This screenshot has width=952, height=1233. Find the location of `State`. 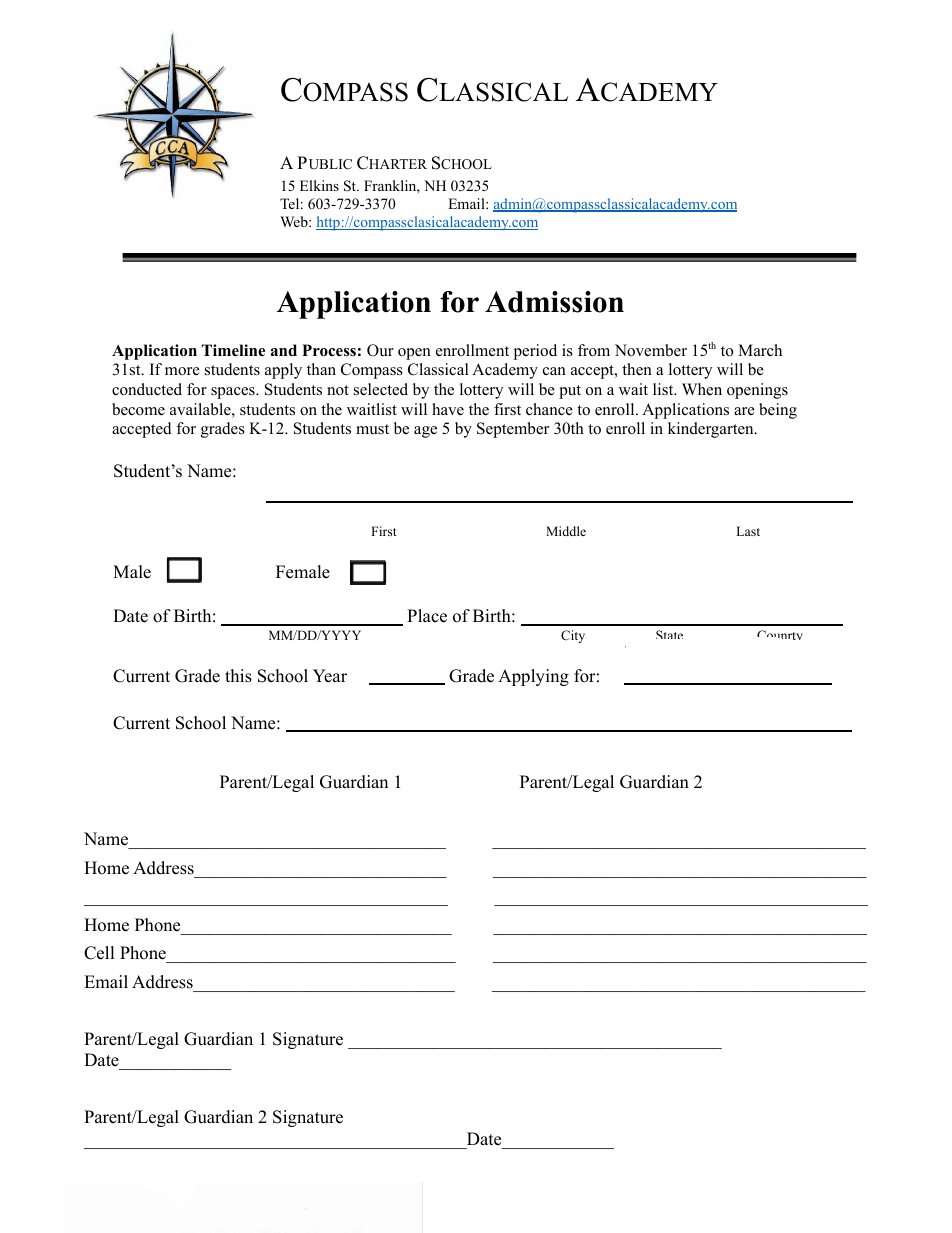

State is located at coordinates (669, 634).
